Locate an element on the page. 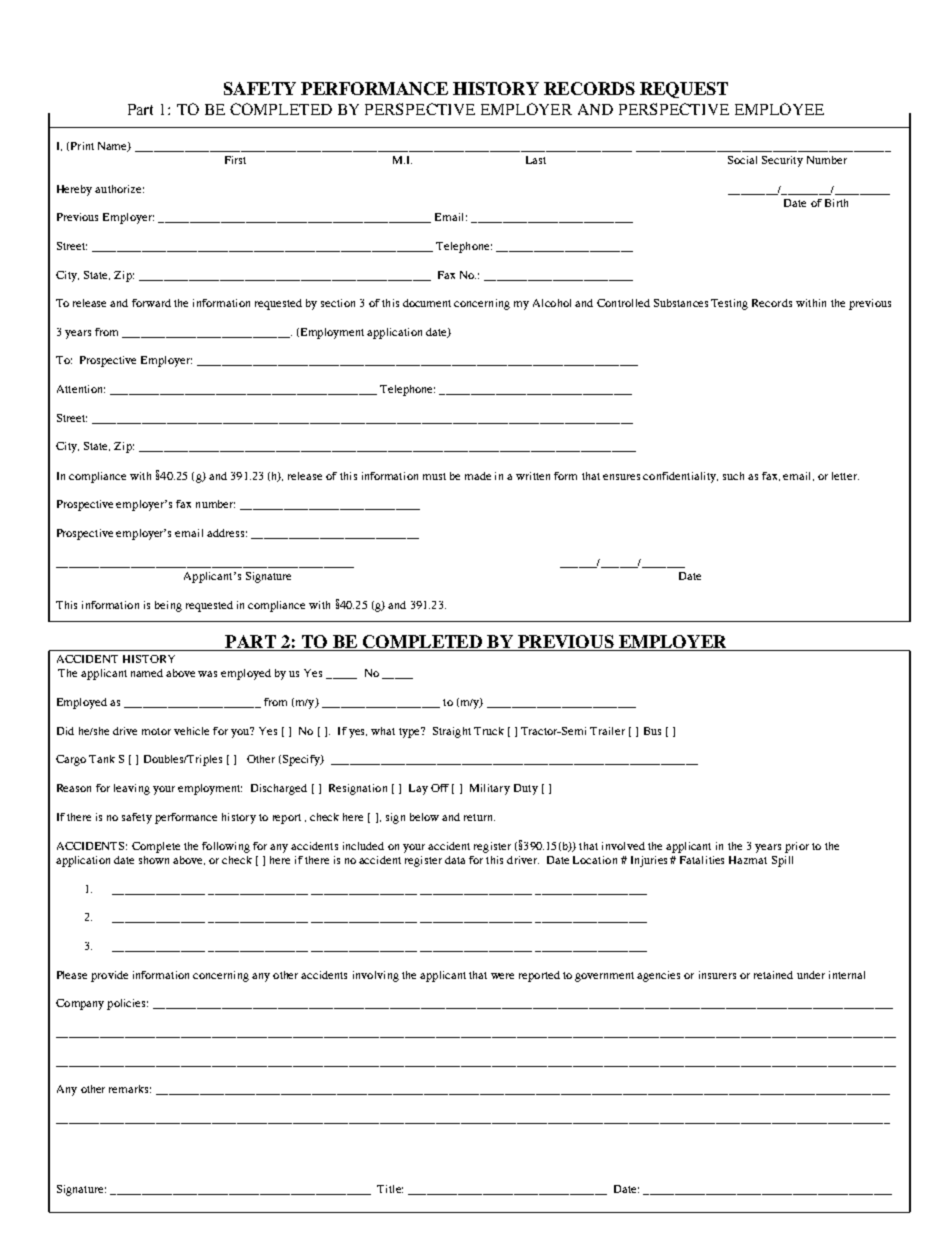 The height and width of the page is (1233, 952). data is located at coordinates (455, 860).
